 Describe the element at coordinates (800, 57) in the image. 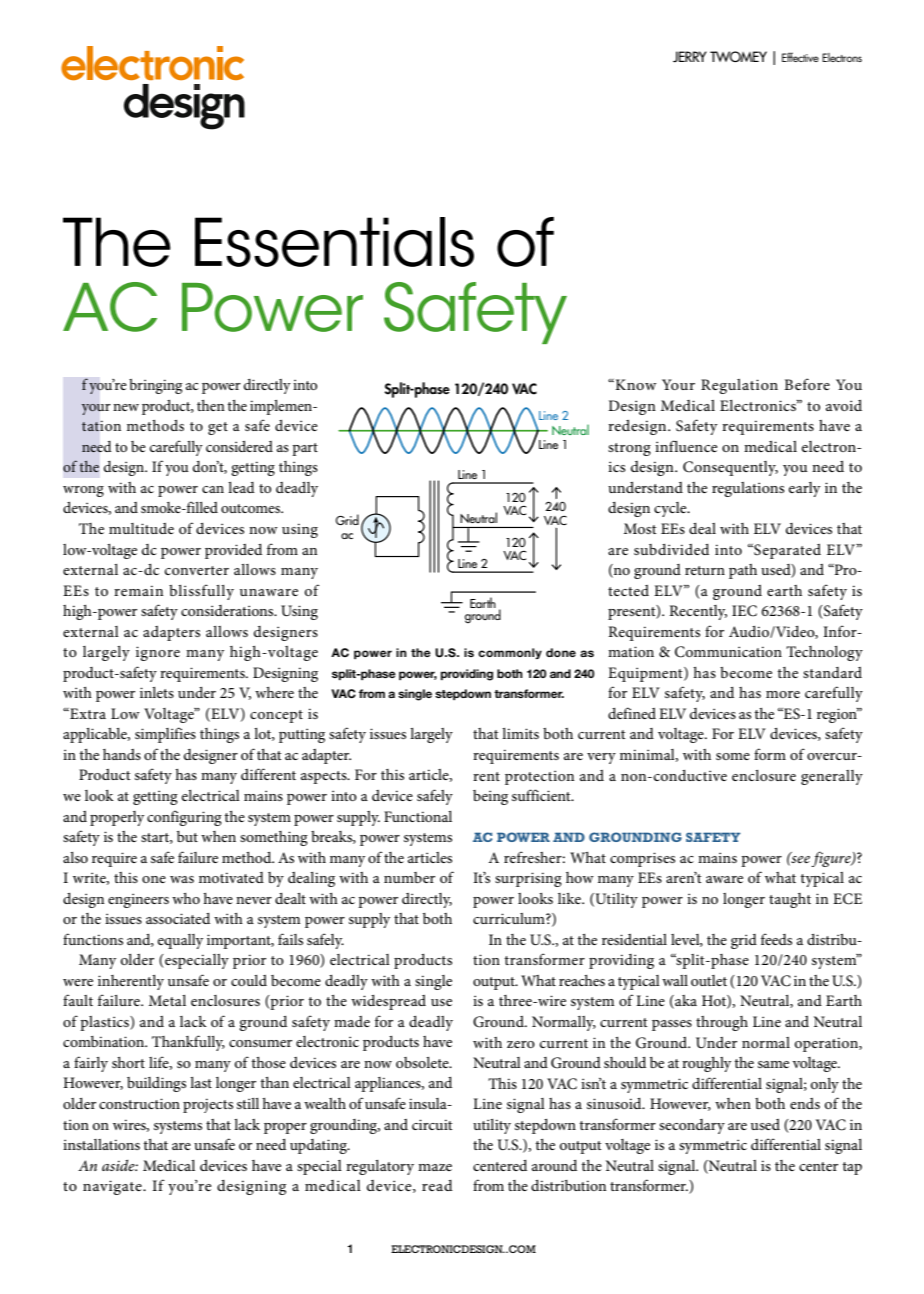

I see `Effective` at that location.
